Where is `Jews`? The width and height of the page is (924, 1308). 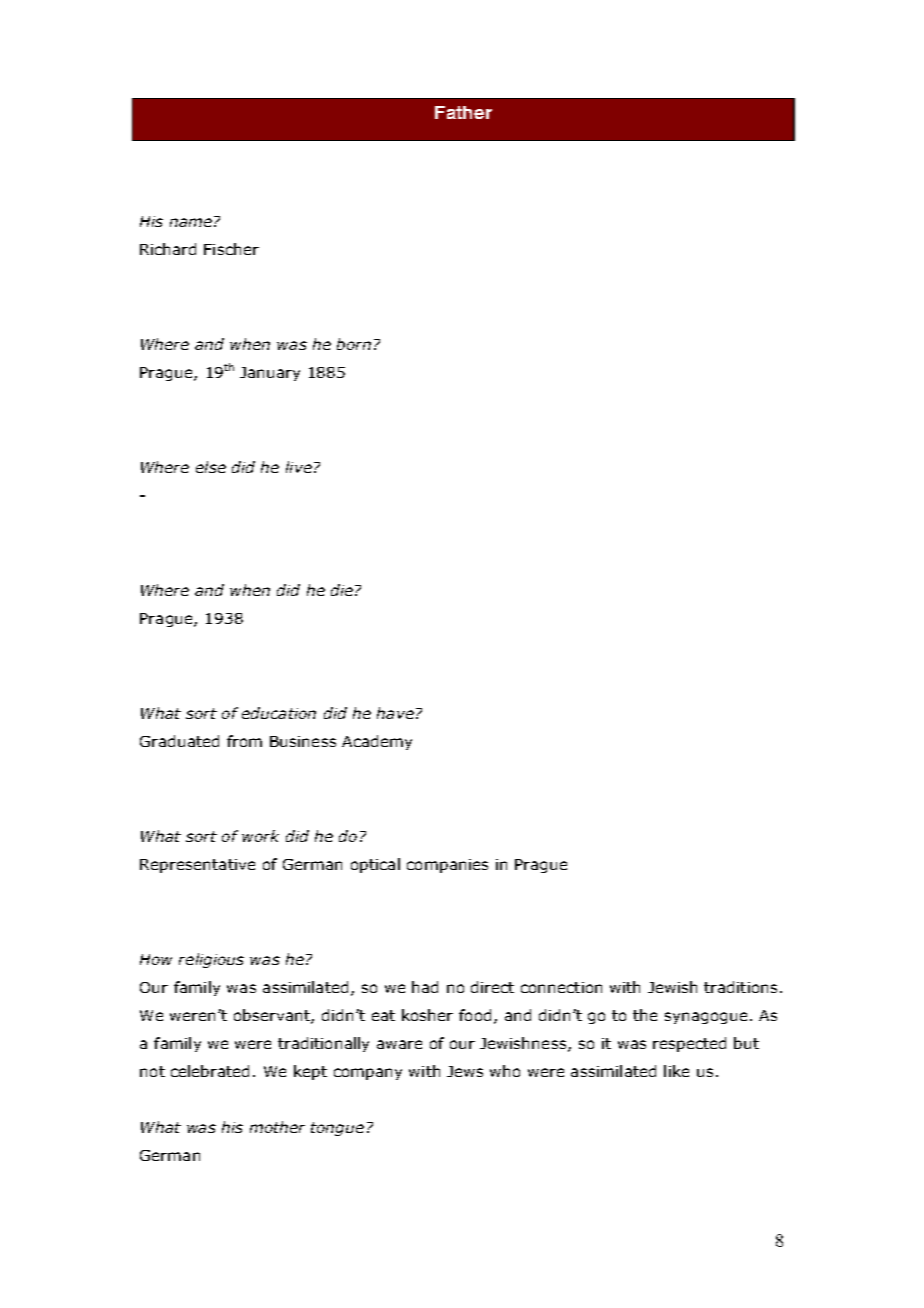 Jews is located at coordinates (465, 1071).
